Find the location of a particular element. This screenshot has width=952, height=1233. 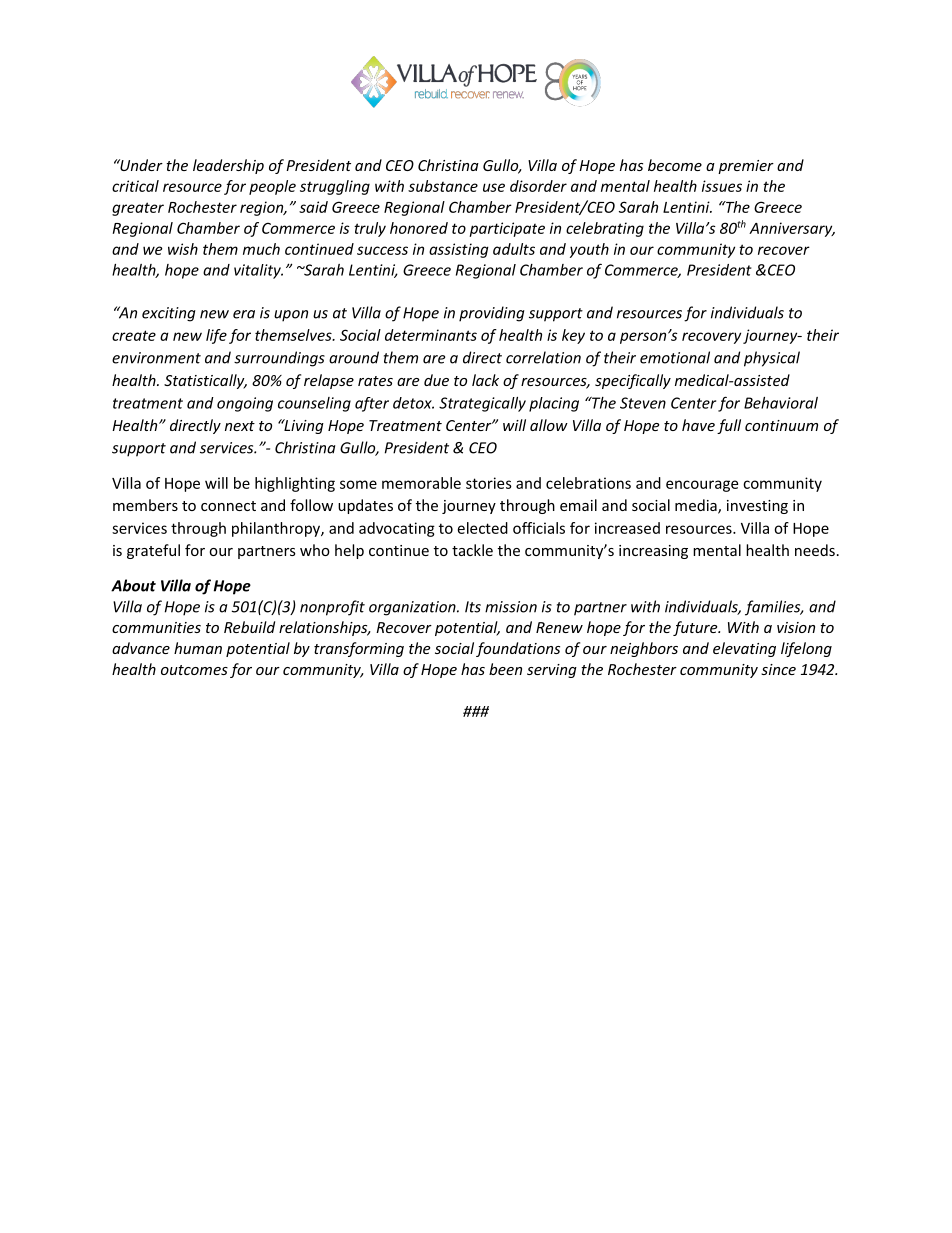

next is located at coordinates (240, 426).
